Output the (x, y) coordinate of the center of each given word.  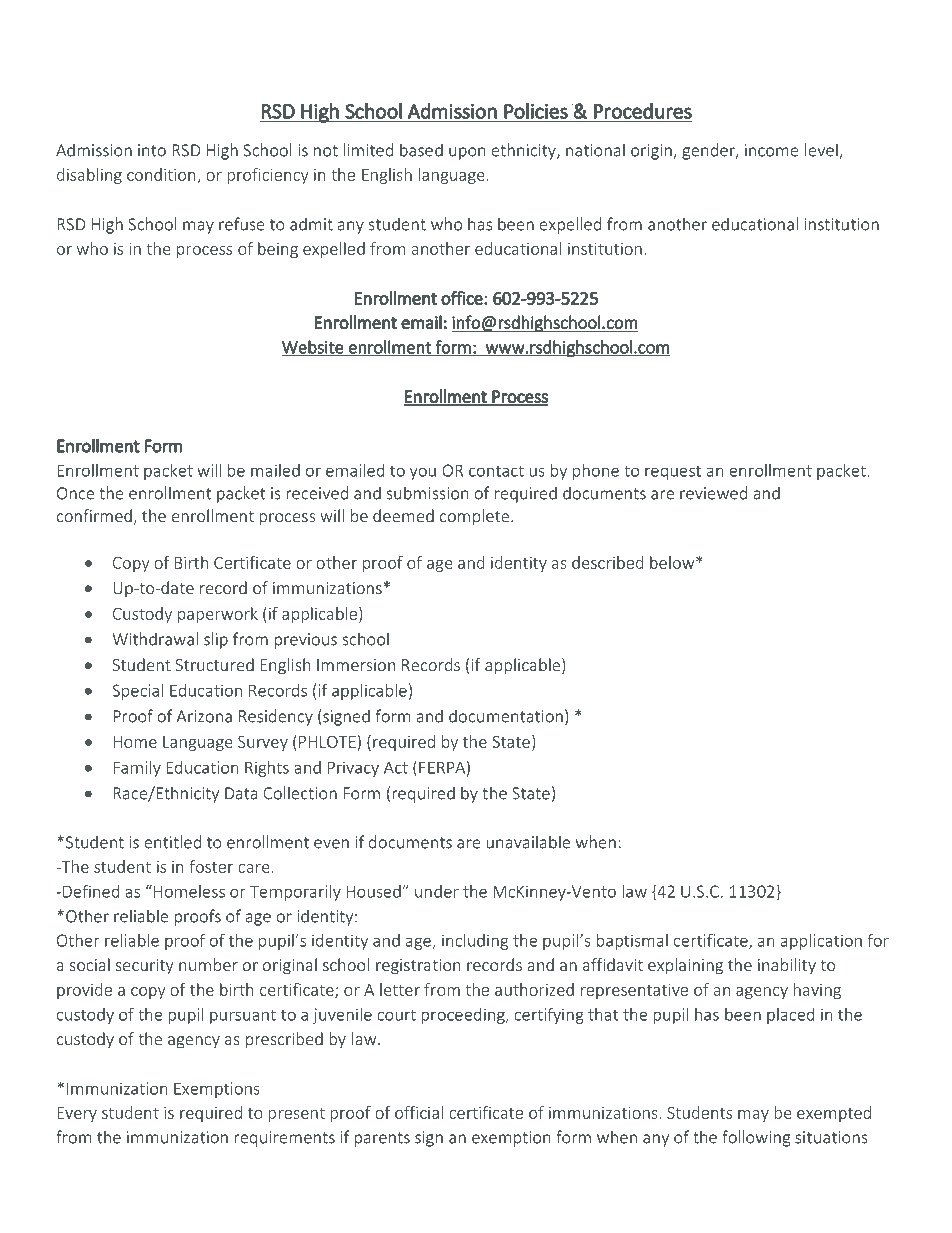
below (673, 562)
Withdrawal (155, 639)
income (772, 150)
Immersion (356, 665)
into (152, 150)
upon (467, 153)
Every (77, 1114)
